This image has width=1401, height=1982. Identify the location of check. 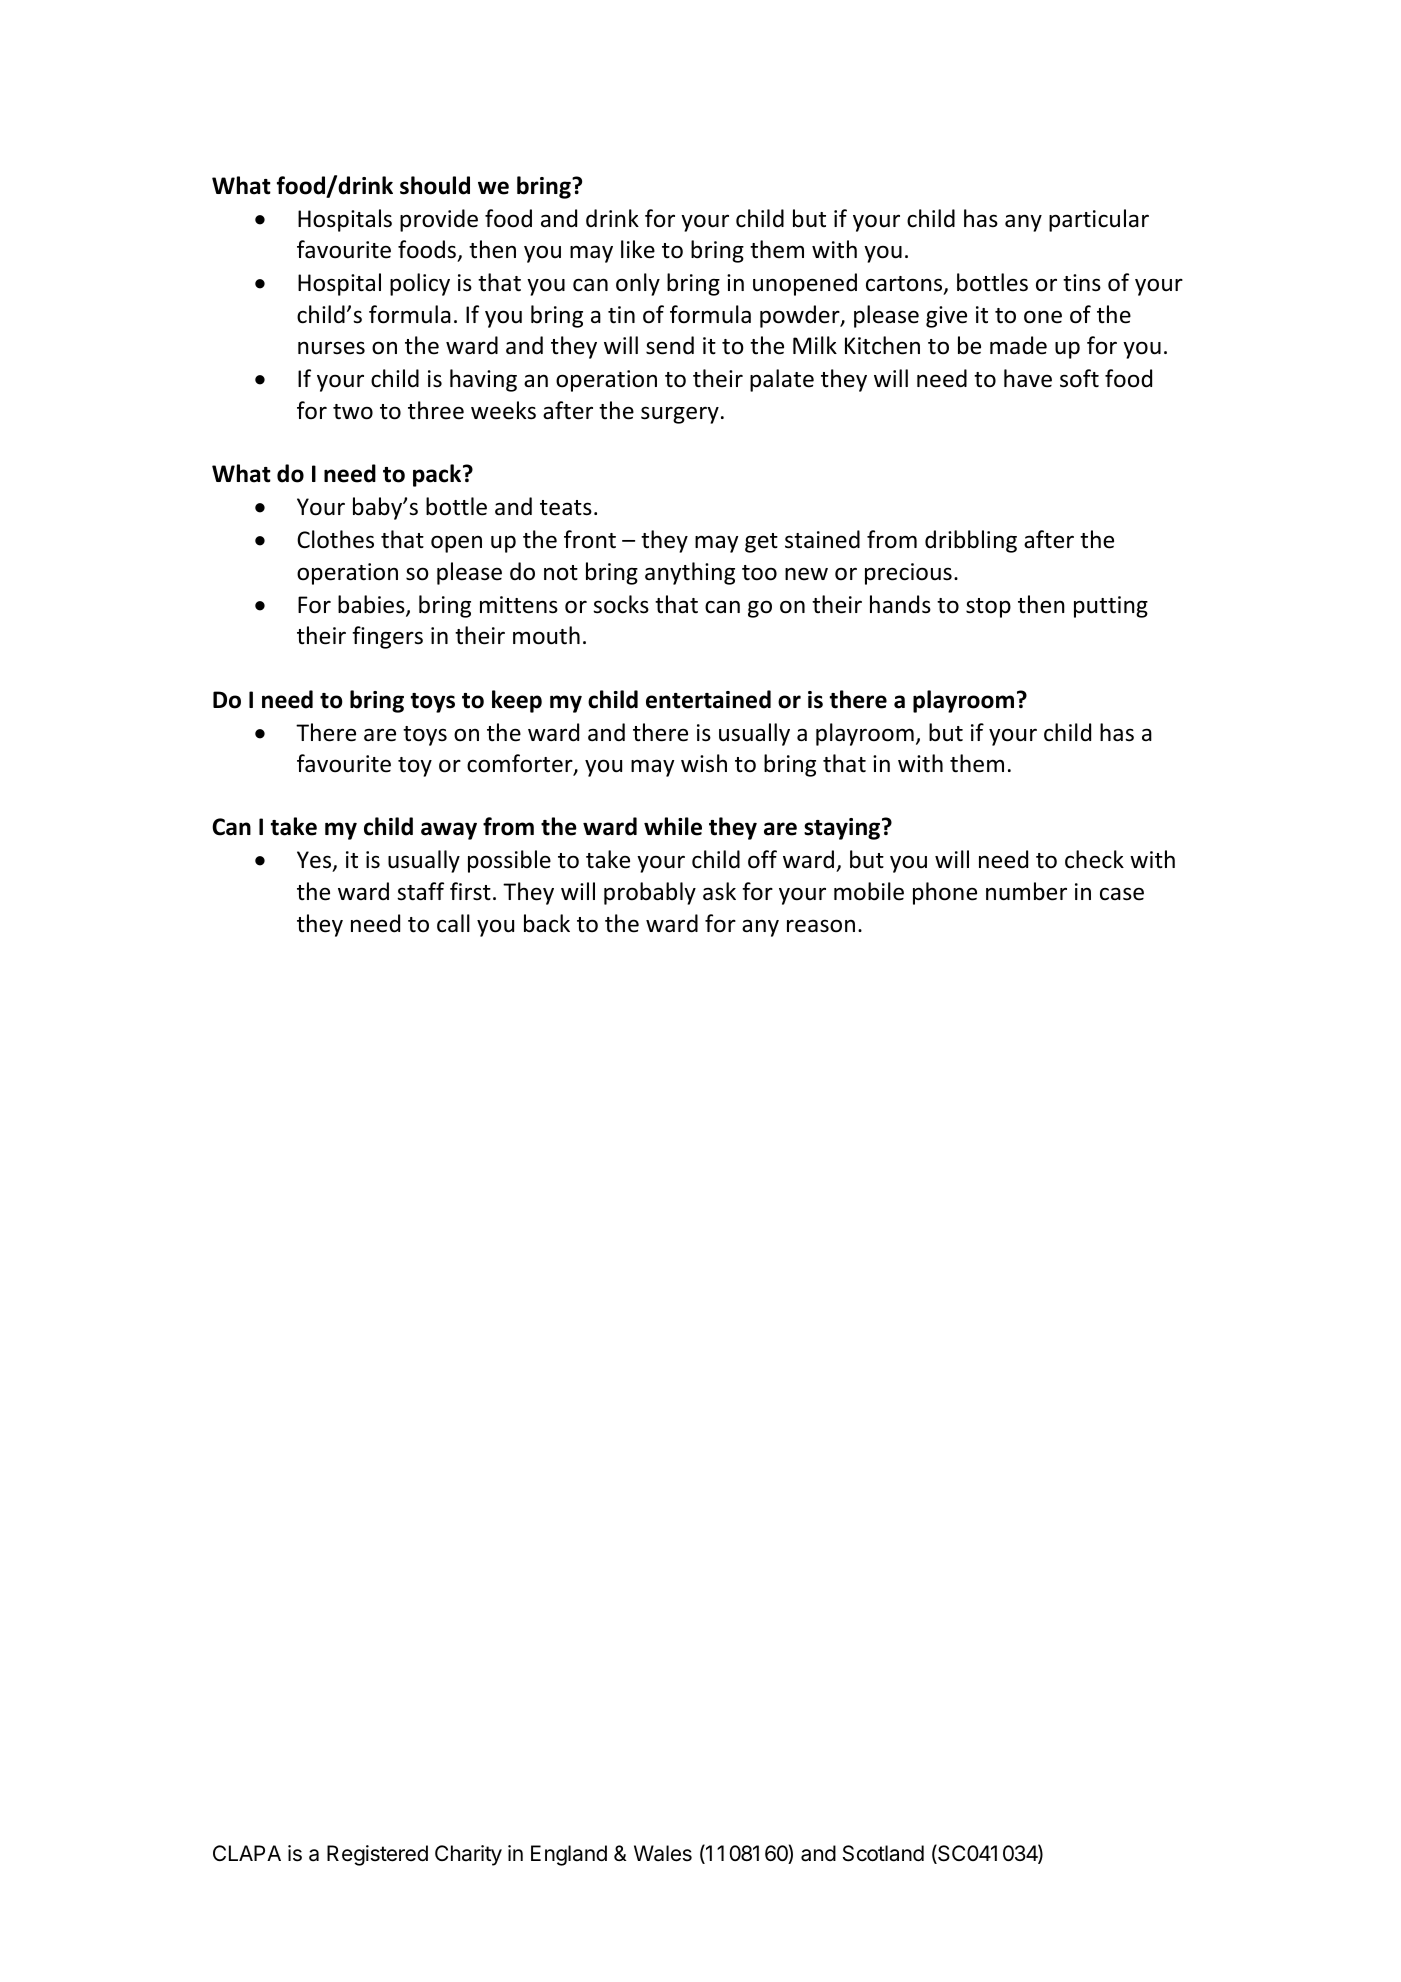
(1094, 859).
